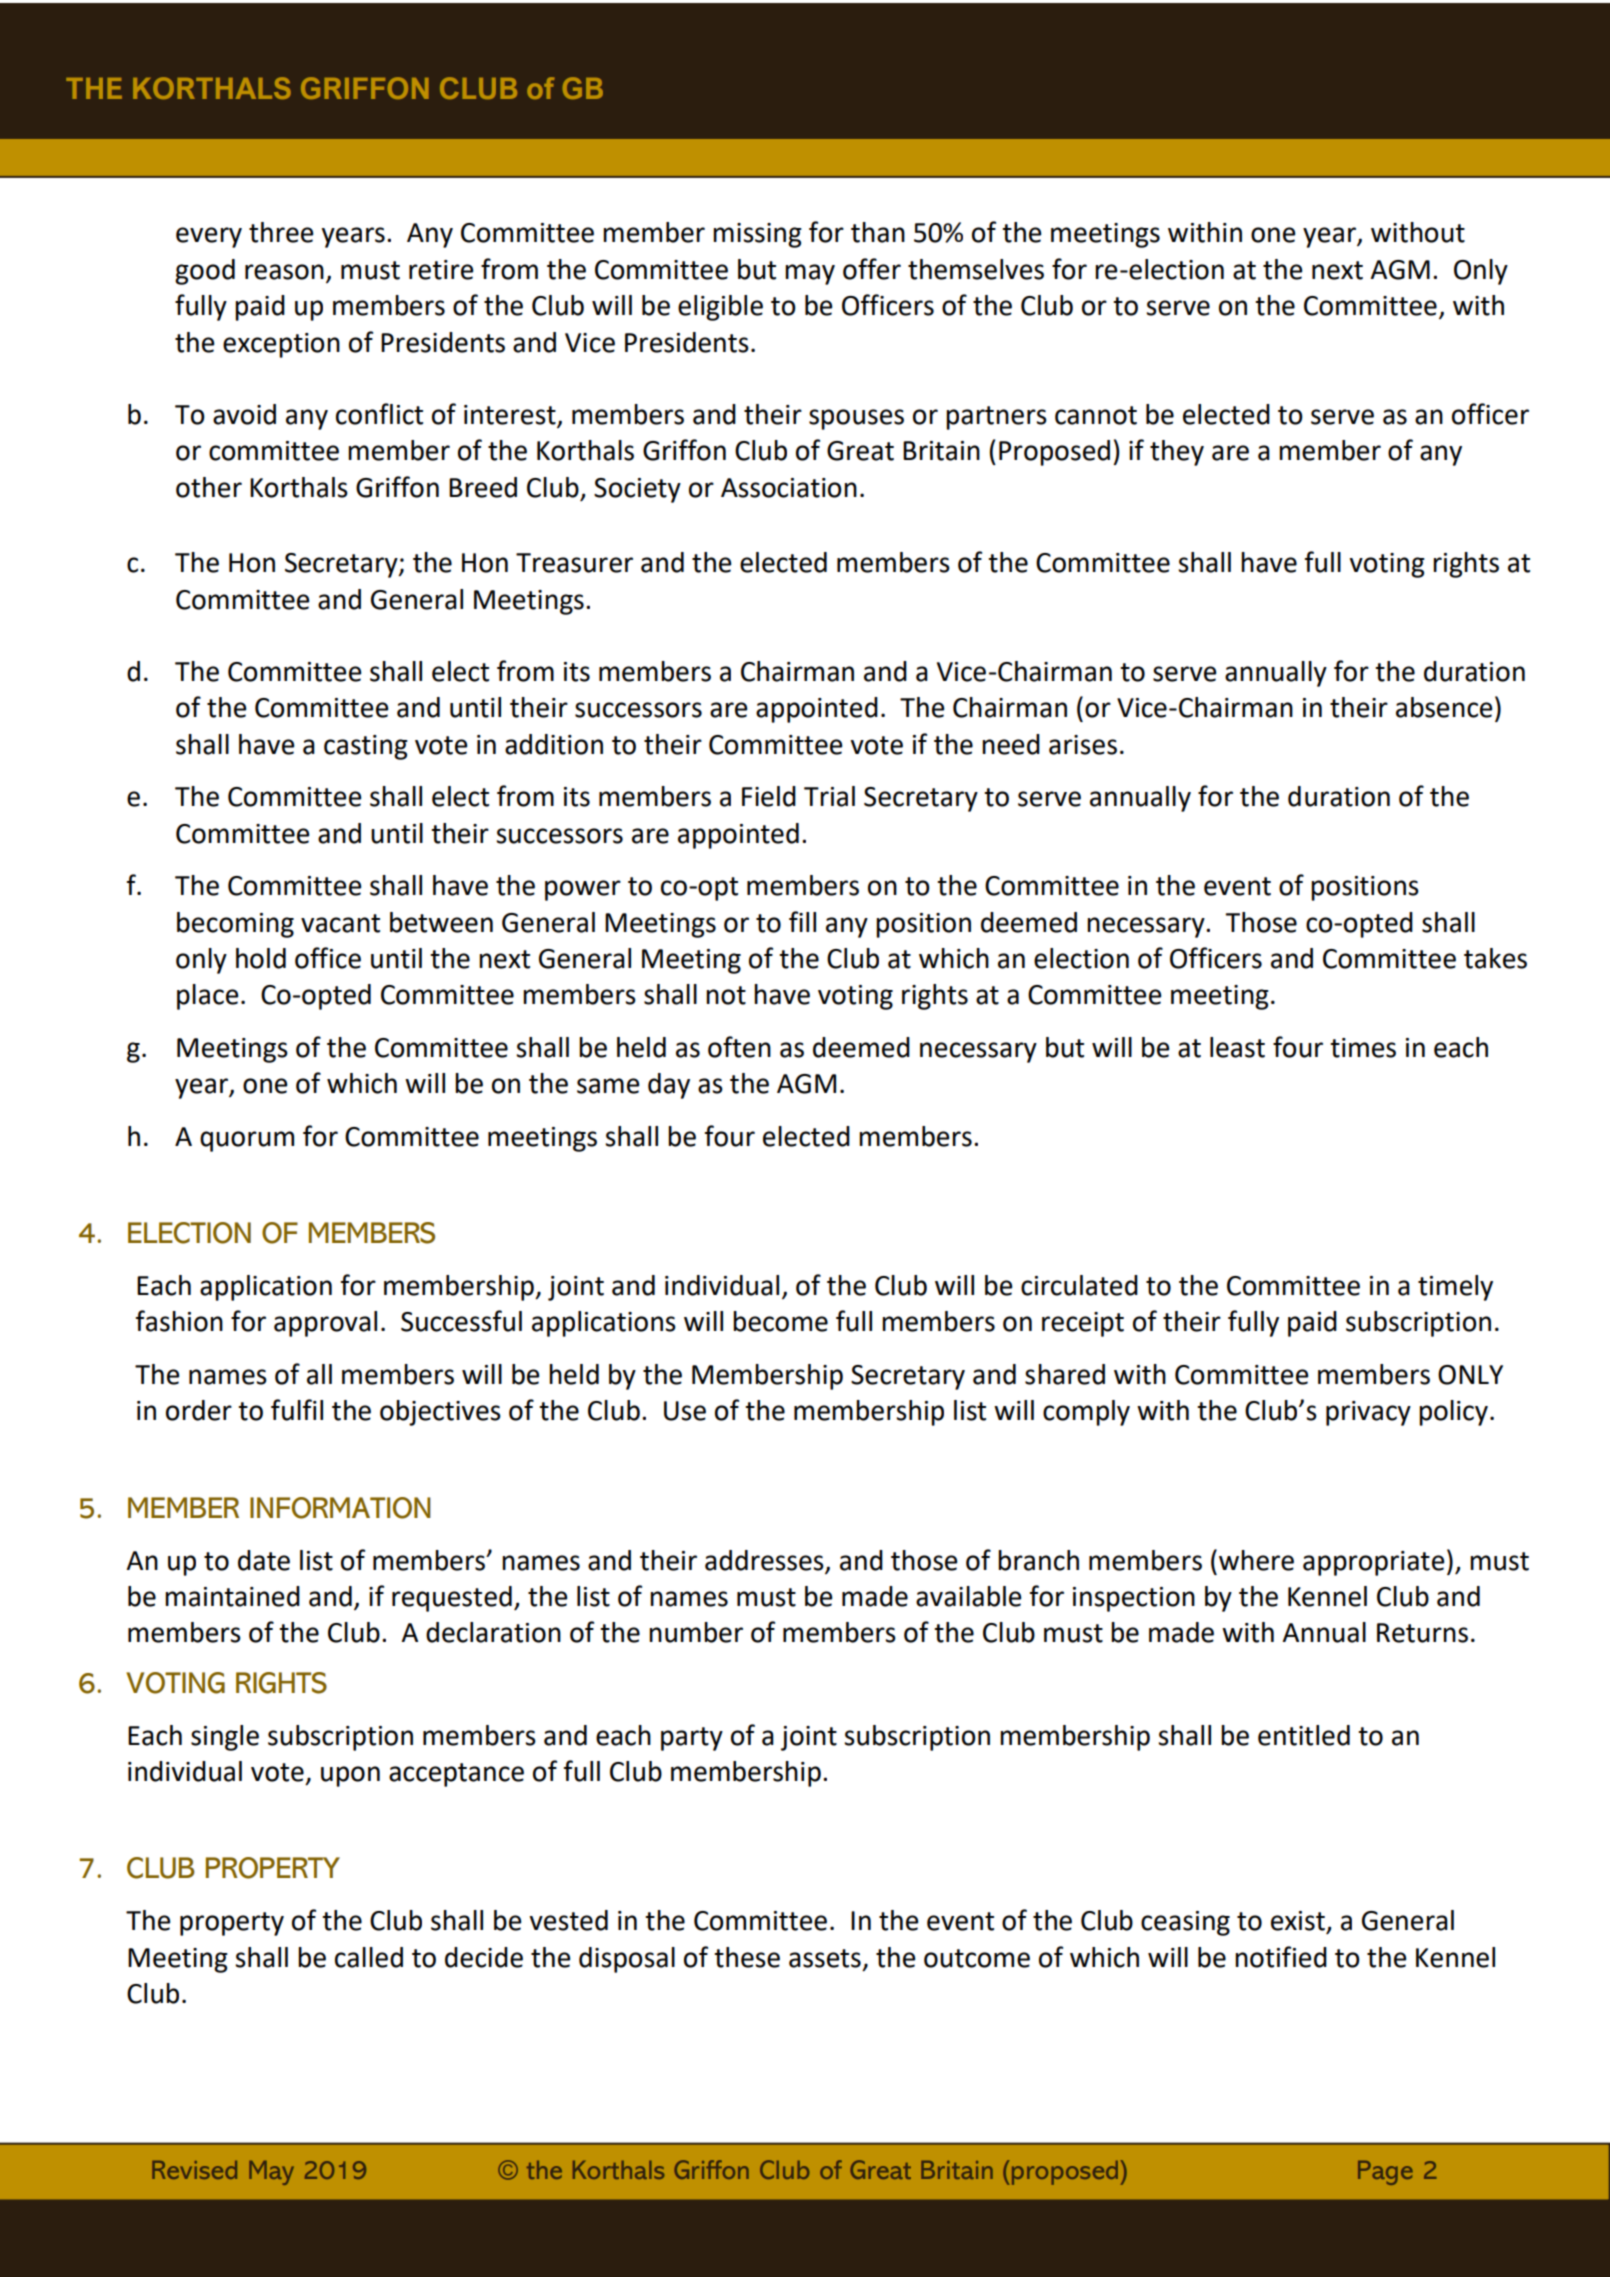 The height and width of the screenshot is (2277, 1610). Describe the element at coordinates (1455, 1288) in the screenshot. I see `timely` at that location.
